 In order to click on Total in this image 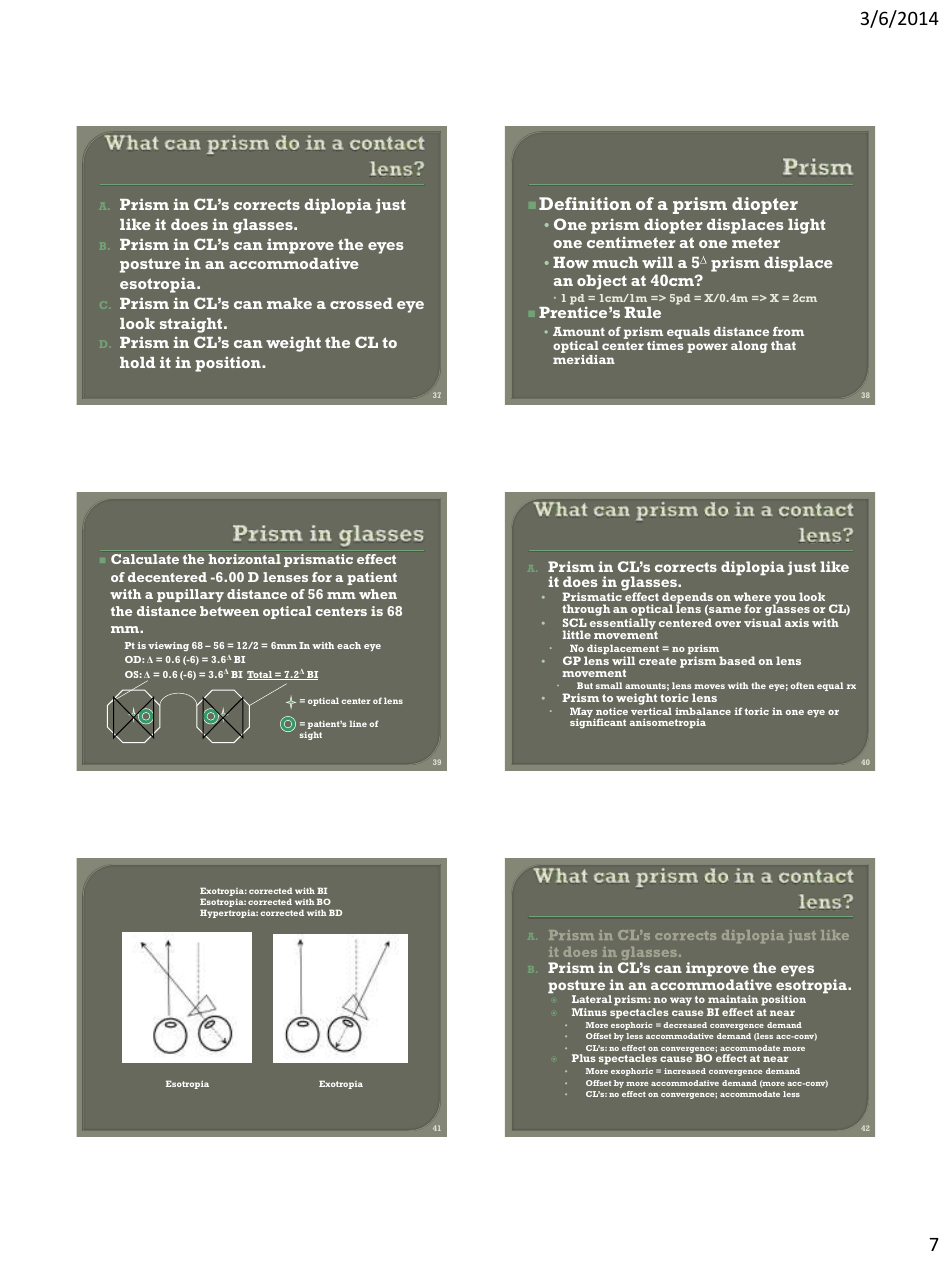, I will do `click(261, 675)`.
